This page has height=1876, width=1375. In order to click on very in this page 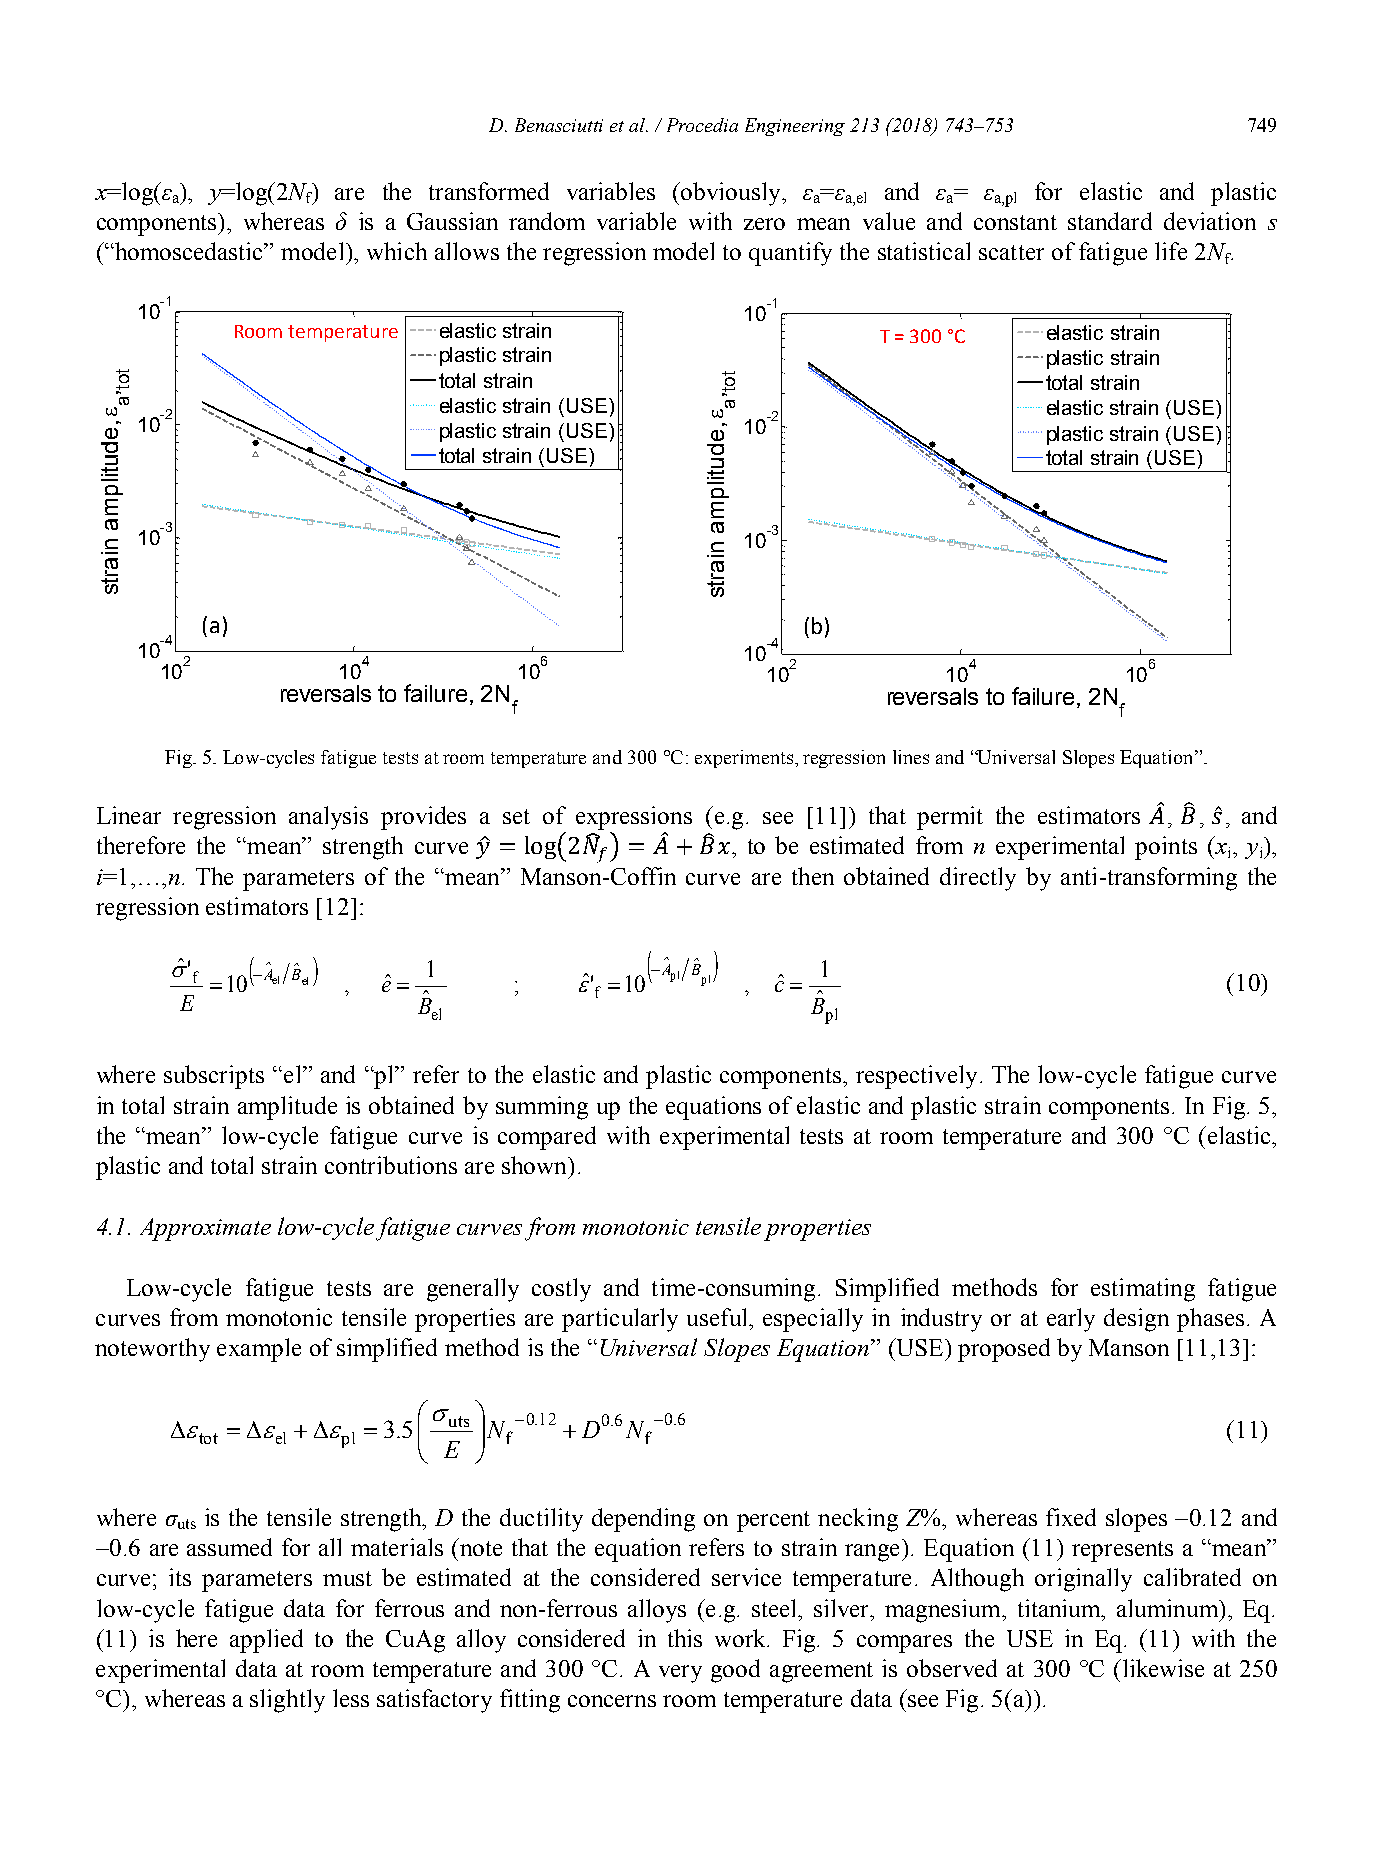, I will do `click(680, 1674)`.
